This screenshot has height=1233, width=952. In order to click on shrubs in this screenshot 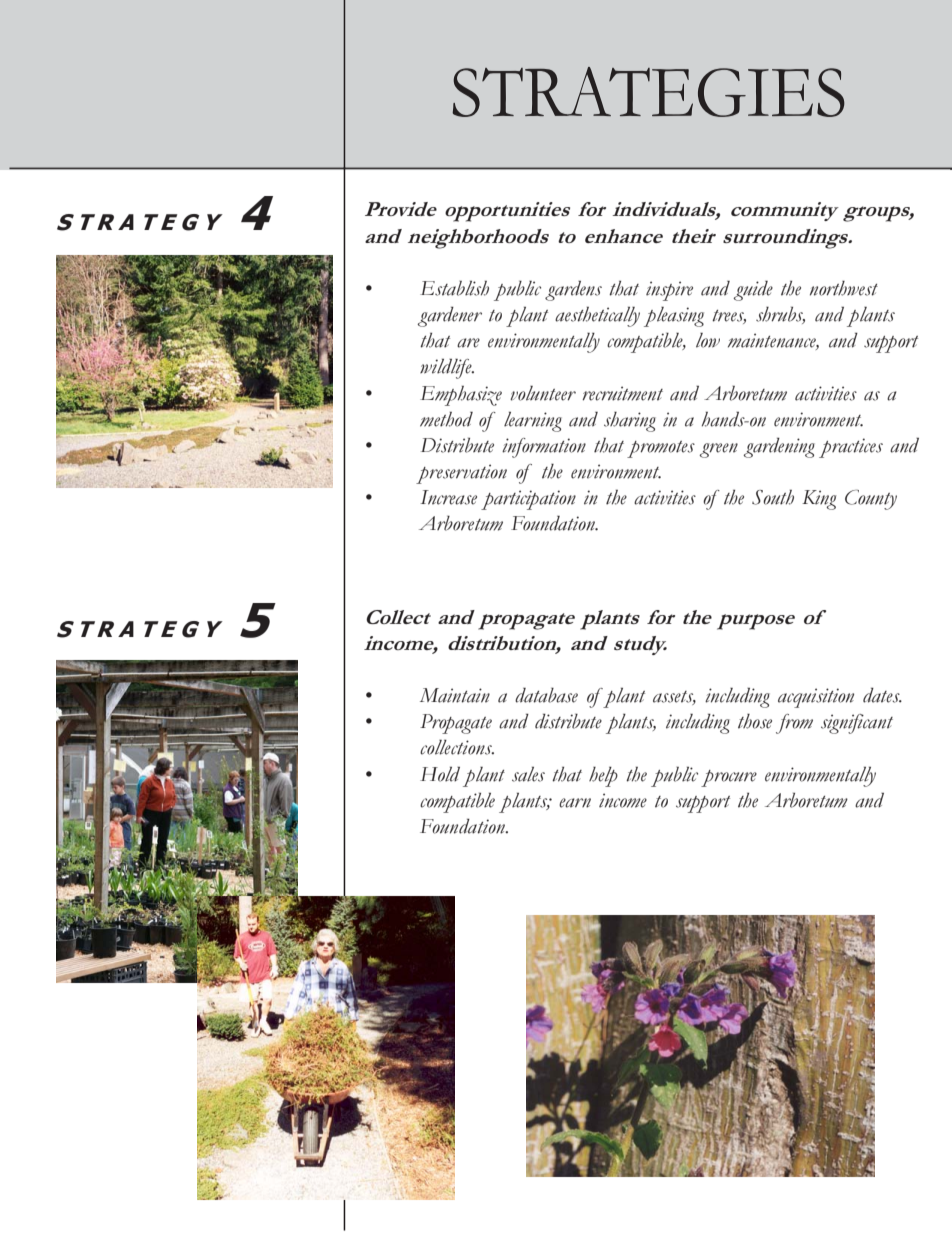, I will do `click(780, 315)`.
